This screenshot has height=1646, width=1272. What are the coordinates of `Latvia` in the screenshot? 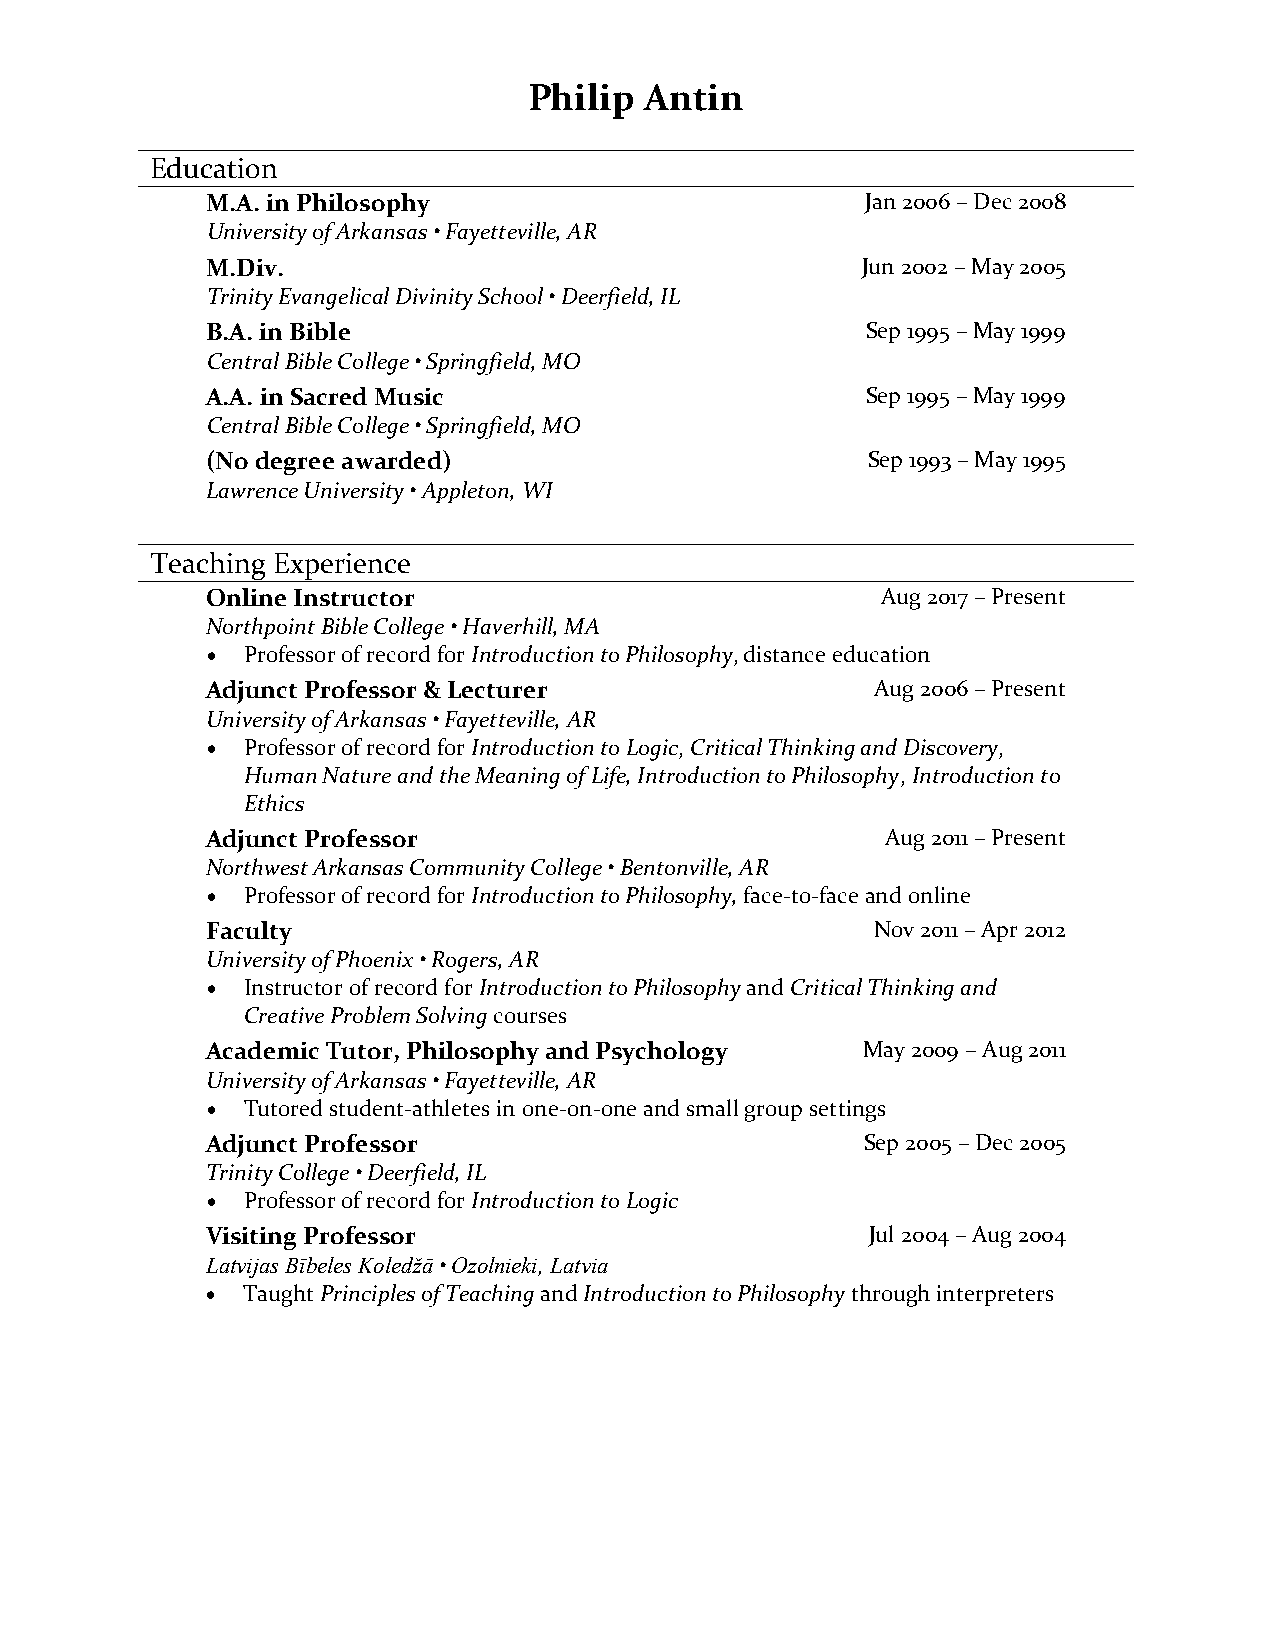 It's located at (579, 1265).
